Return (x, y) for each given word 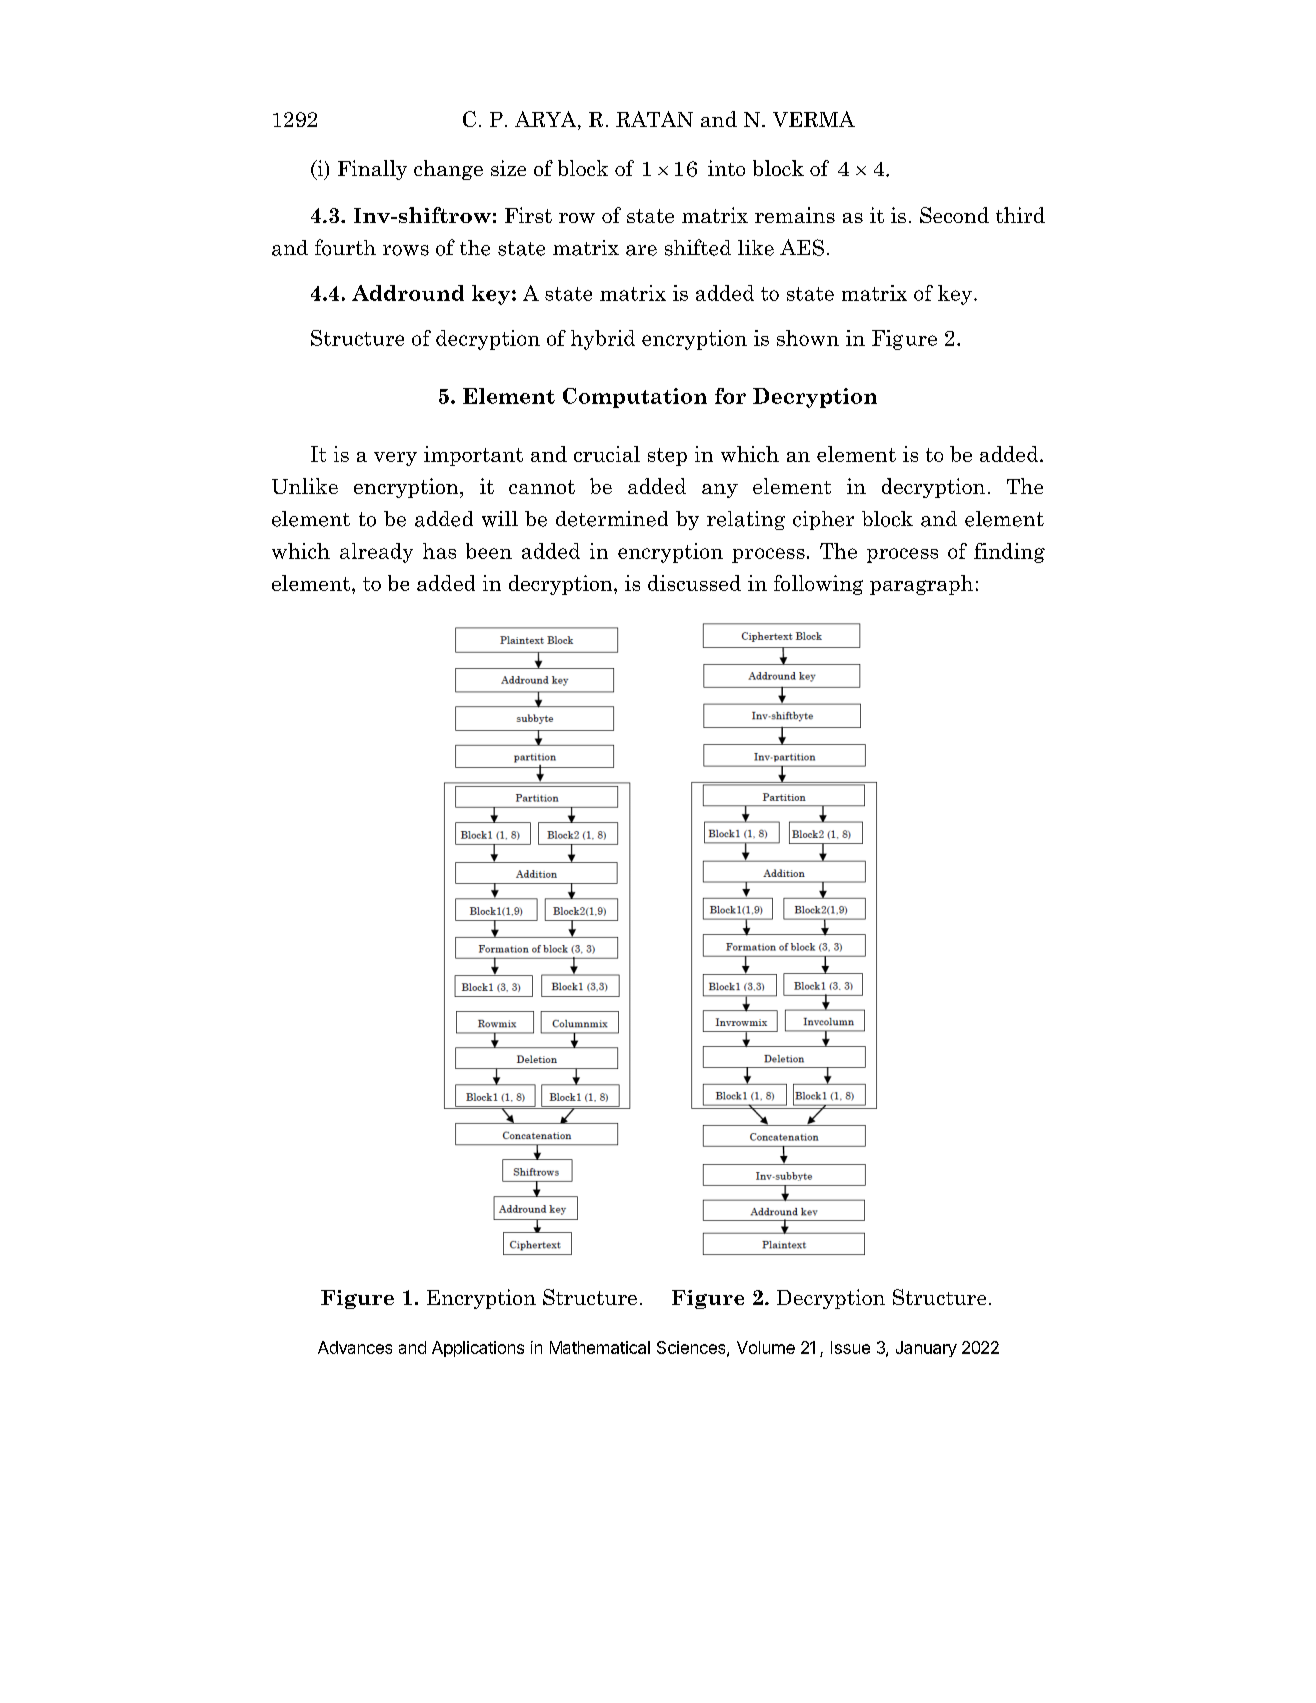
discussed (694, 583)
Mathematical (600, 1347)
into (726, 168)
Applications (478, 1349)
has (439, 551)
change (448, 170)
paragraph (921, 585)
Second (954, 215)
